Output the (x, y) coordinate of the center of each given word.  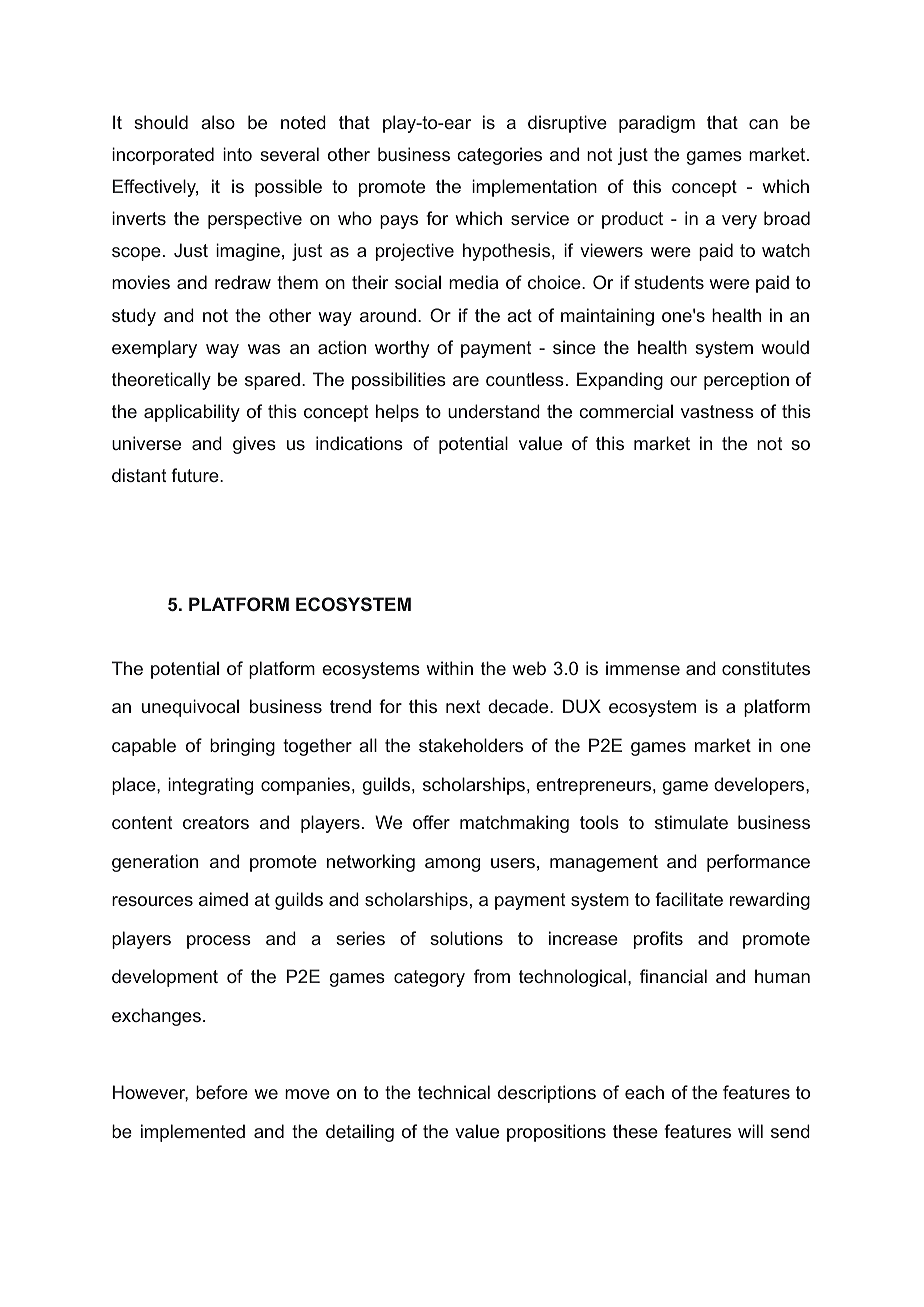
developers (760, 786)
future (196, 475)
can (763, 124)
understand (494, 411)
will (750, 1131)
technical (454, 1092)
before (222, 1092)
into (237, 154)
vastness (717, 411)
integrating (210, 786)
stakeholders (471, 745)
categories (499, 156)
